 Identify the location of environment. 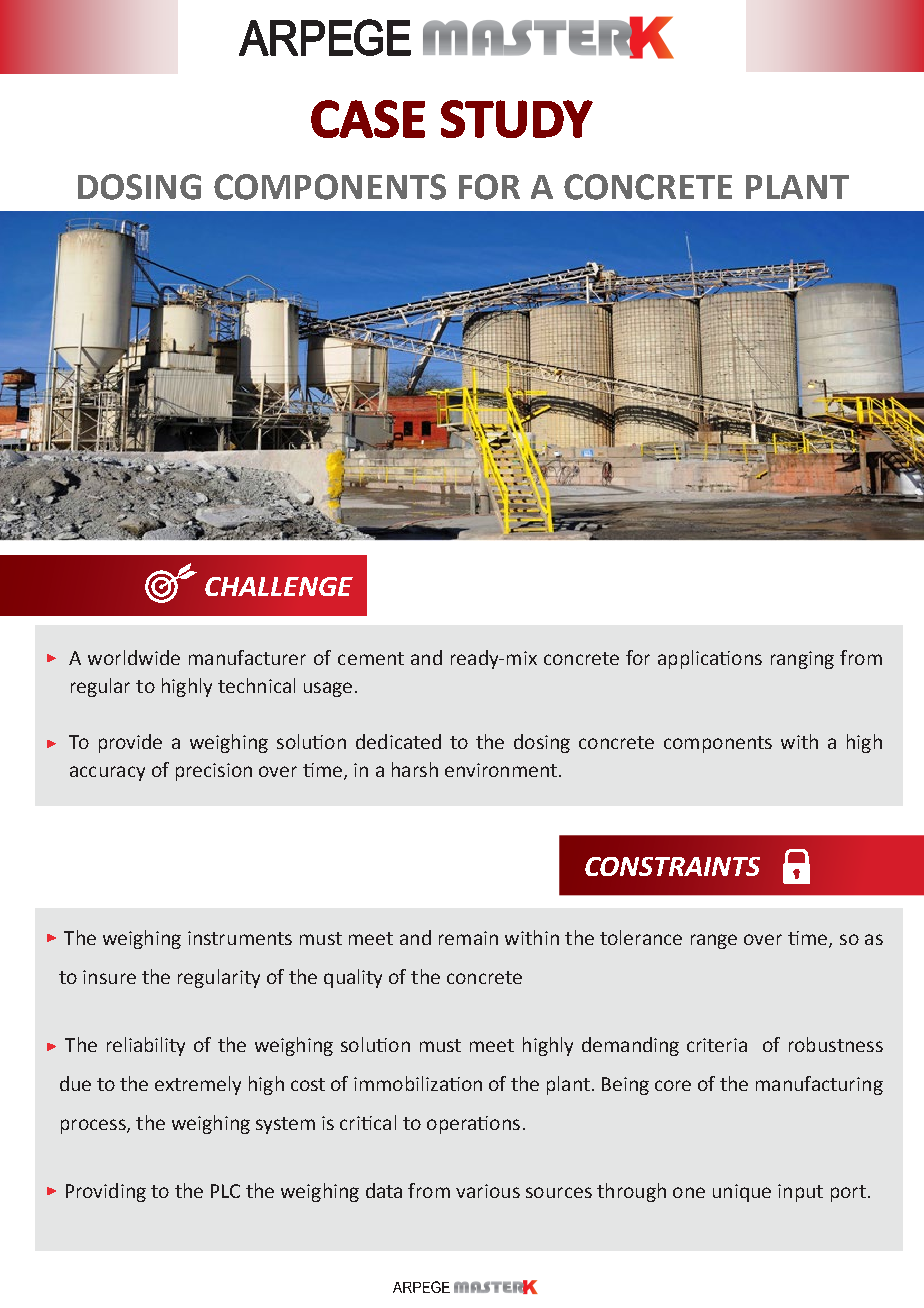
(501, 770).
